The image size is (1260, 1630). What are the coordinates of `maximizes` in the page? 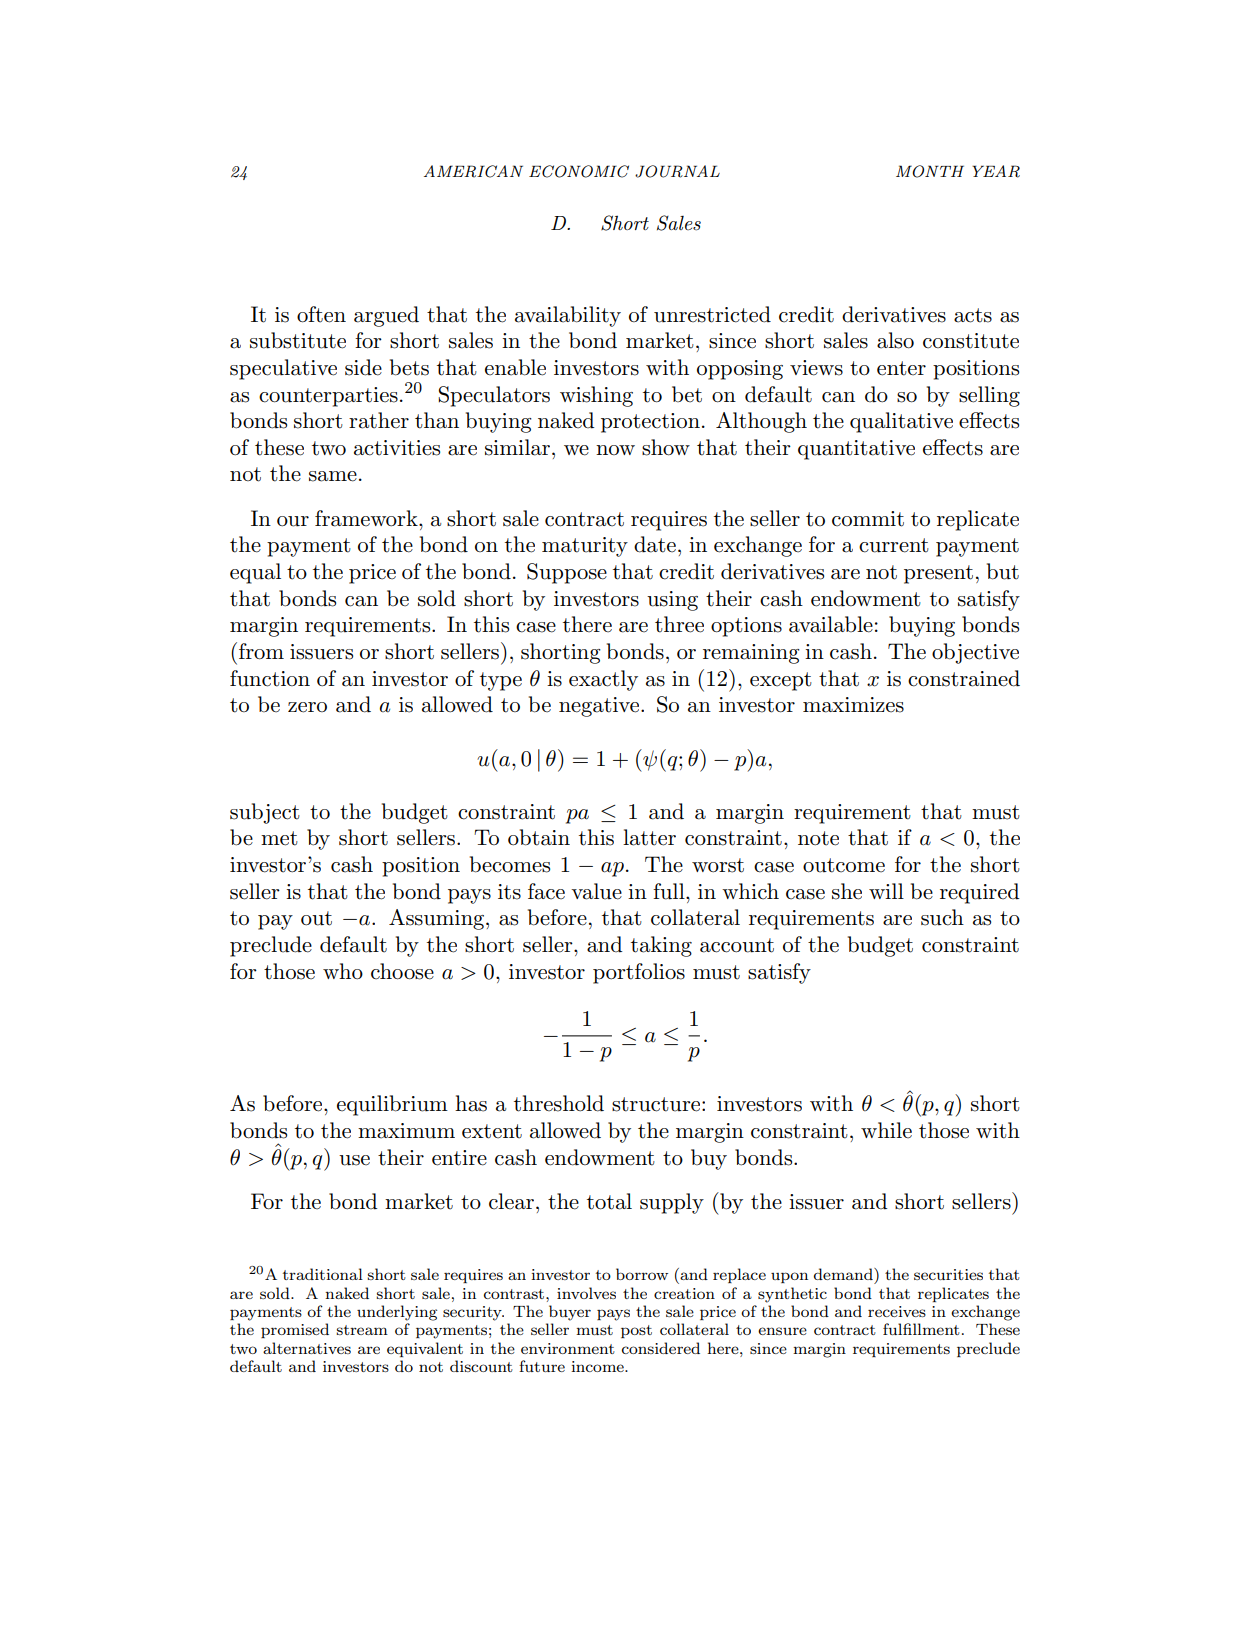 It's located at (853, 705).
